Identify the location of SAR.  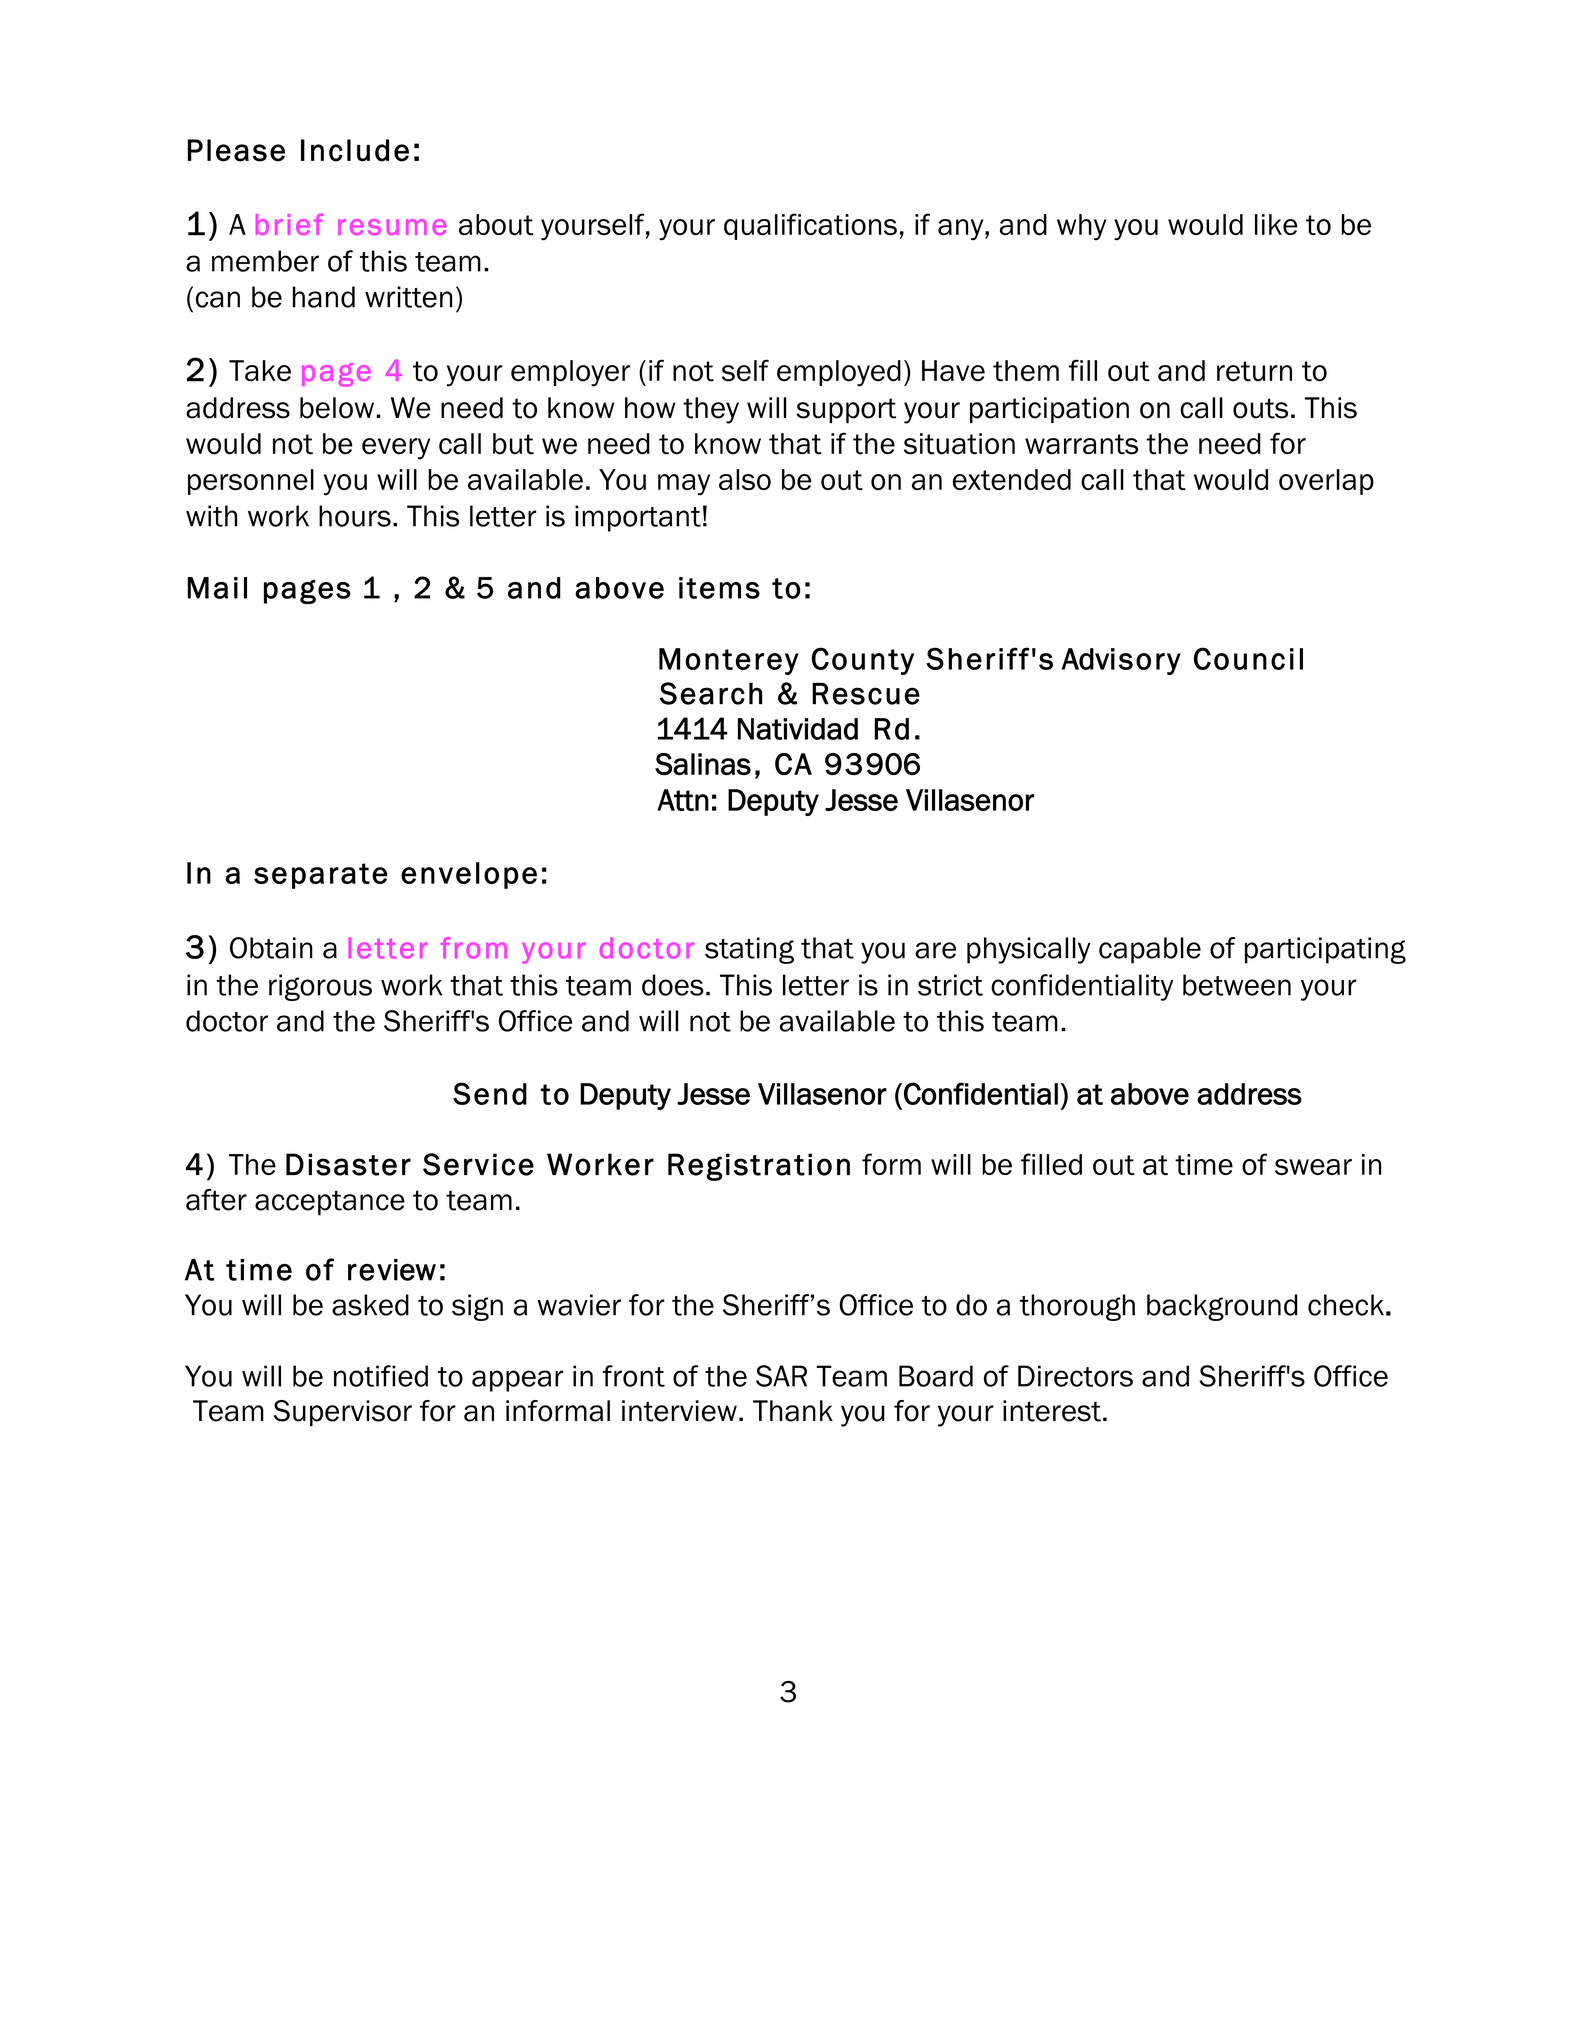
(781, 1376).
